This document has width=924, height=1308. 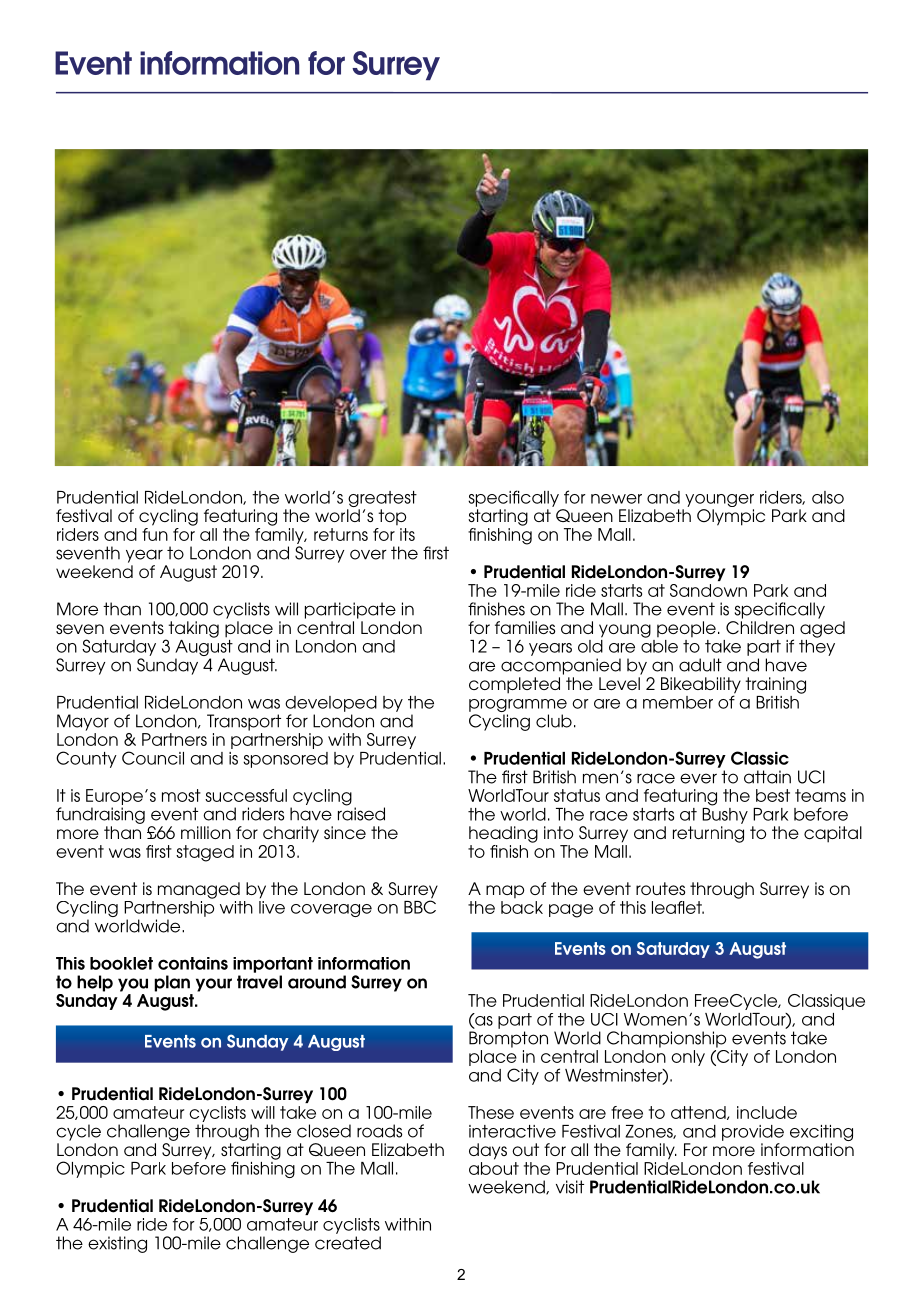 I want to click on returns, so click(x=341, y=534).
